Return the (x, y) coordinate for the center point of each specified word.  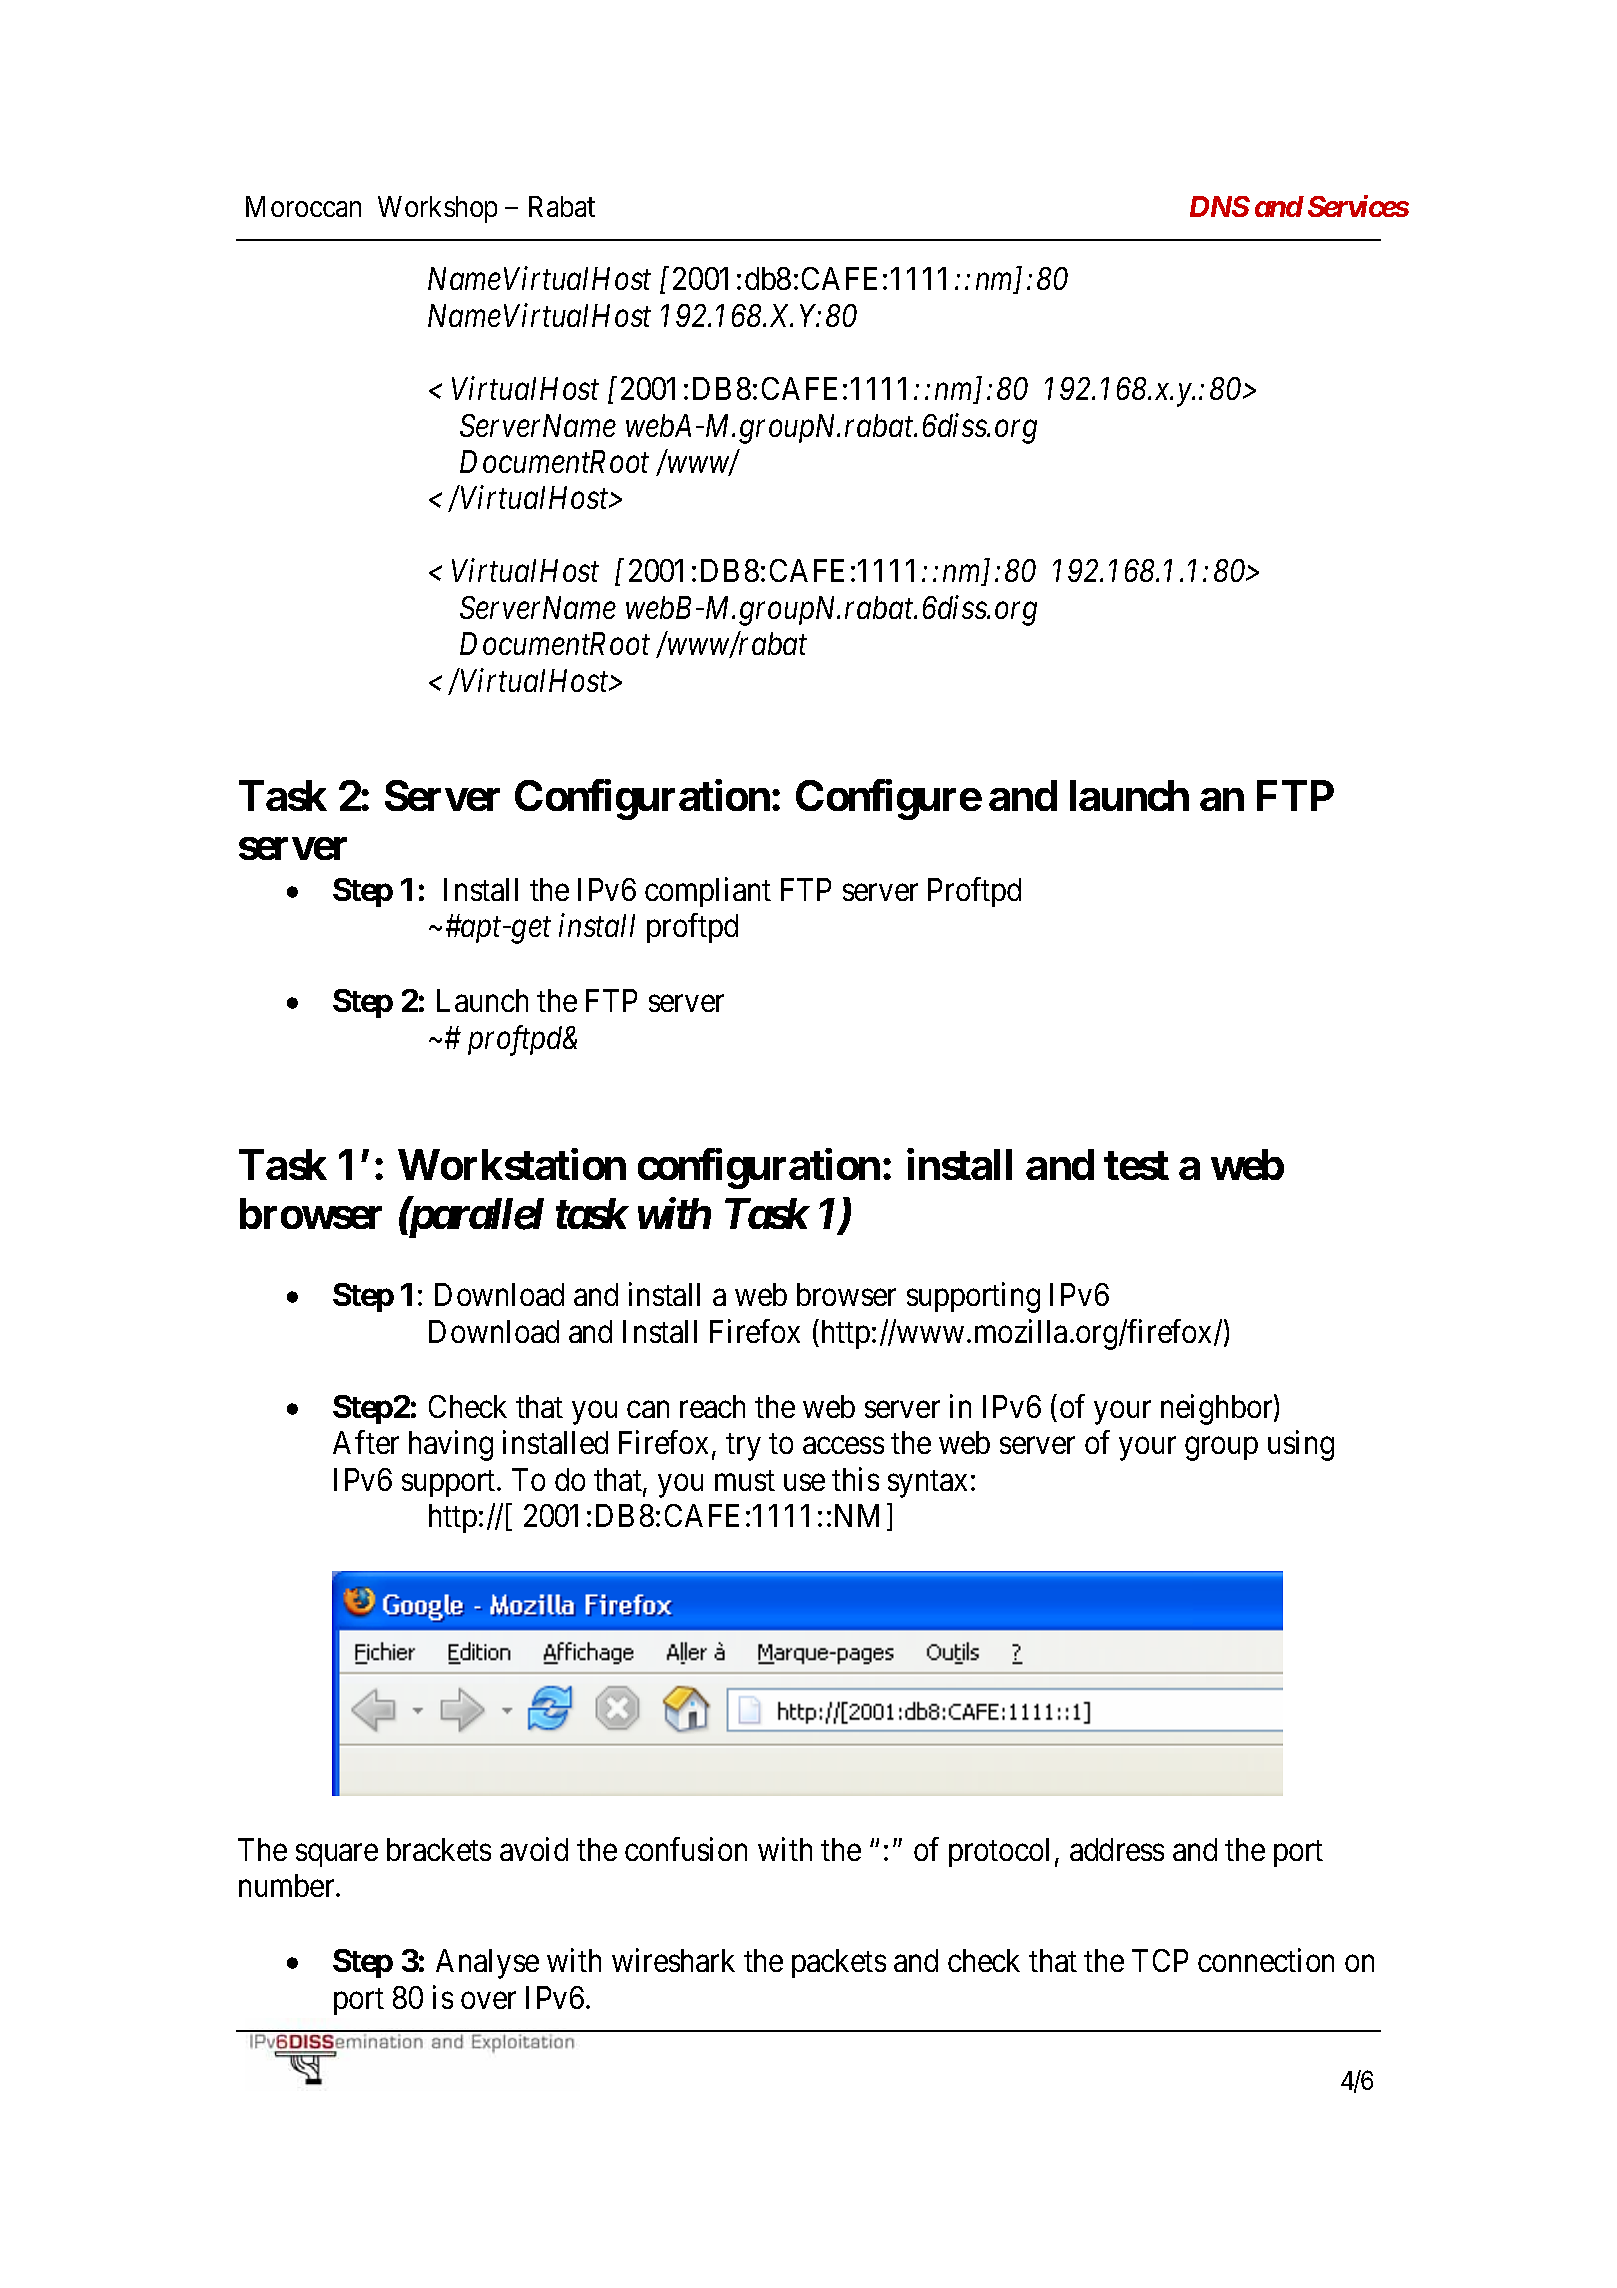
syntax (927, 1484)
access (843, 1446)
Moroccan (303, 206)
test (1136, 1166)
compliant (708, 892)
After (366, 1442)
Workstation (512, 1164)
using (1301, 1446)
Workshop (437, 209)
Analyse (487, 1964)
